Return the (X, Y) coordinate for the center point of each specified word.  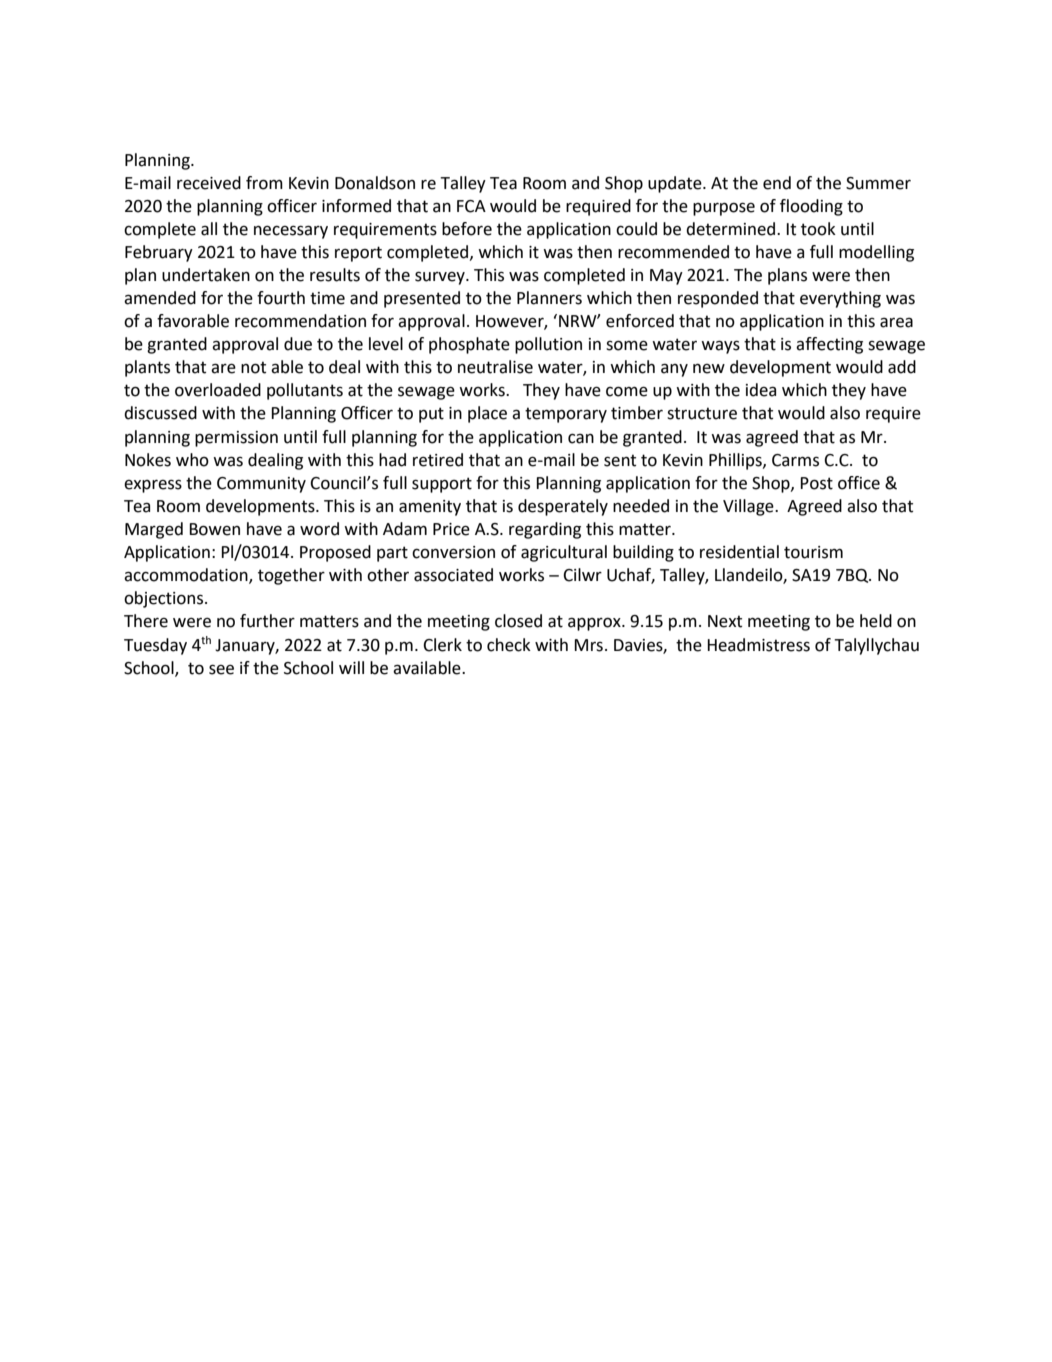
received (209, 183)
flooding (811, 207)
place (487, 414)
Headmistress (758, 645)
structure (702, 413)
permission (236, 439)
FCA (471, 206)
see (221, 669)
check (509, 645)
